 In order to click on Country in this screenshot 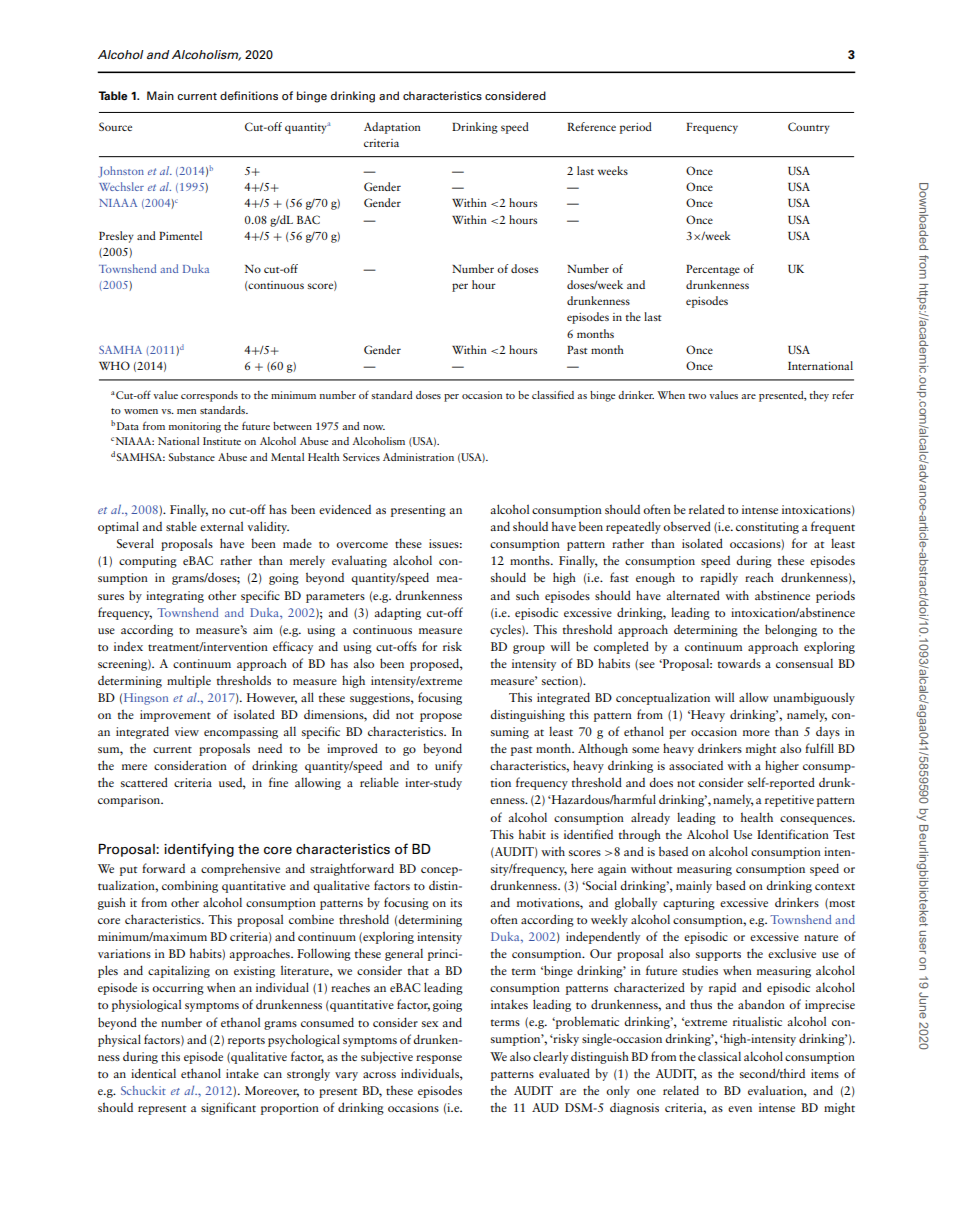, I will do `click(809, 128)`.
